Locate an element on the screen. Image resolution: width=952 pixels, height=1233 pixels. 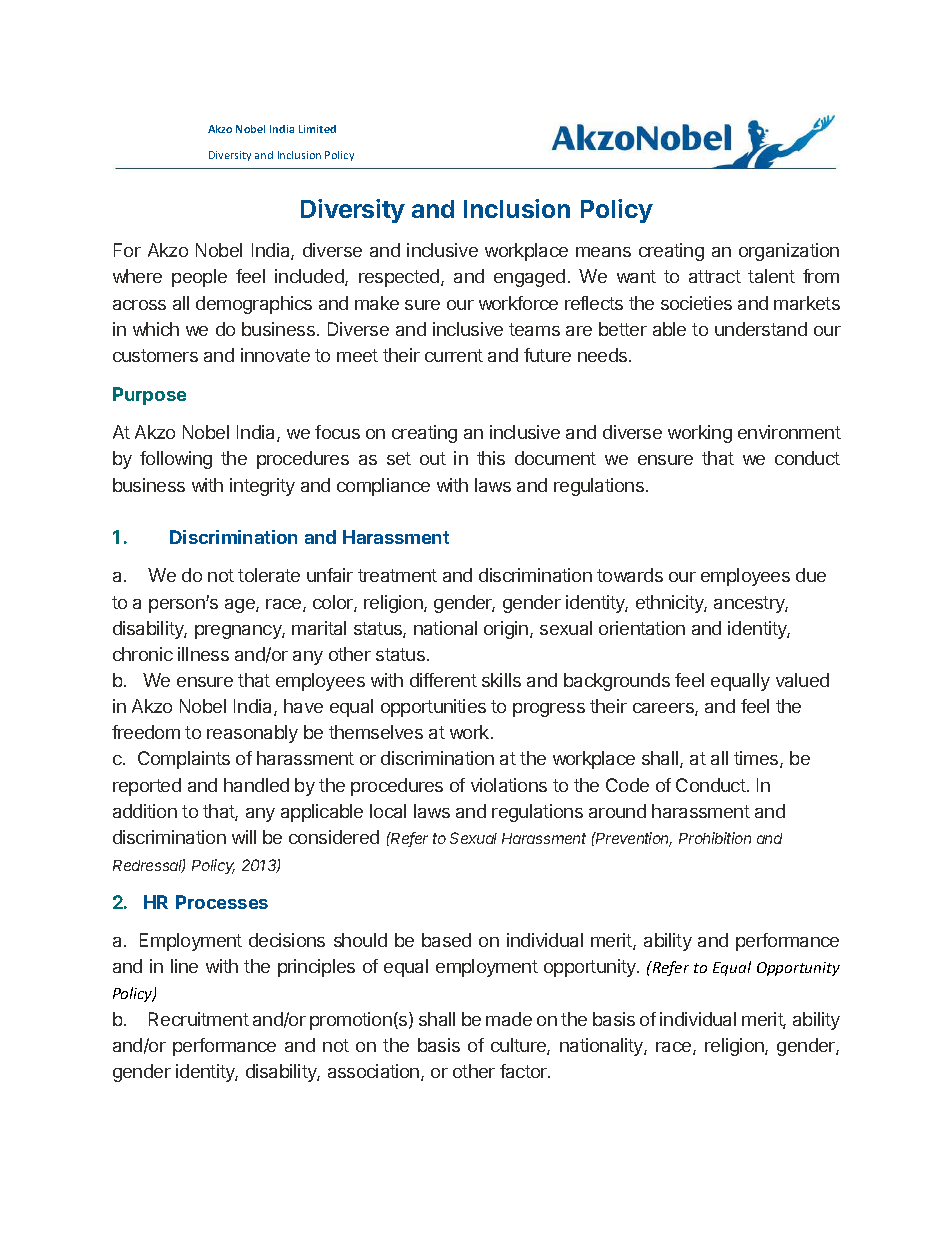
origin is located at coordinates (507, 630).
